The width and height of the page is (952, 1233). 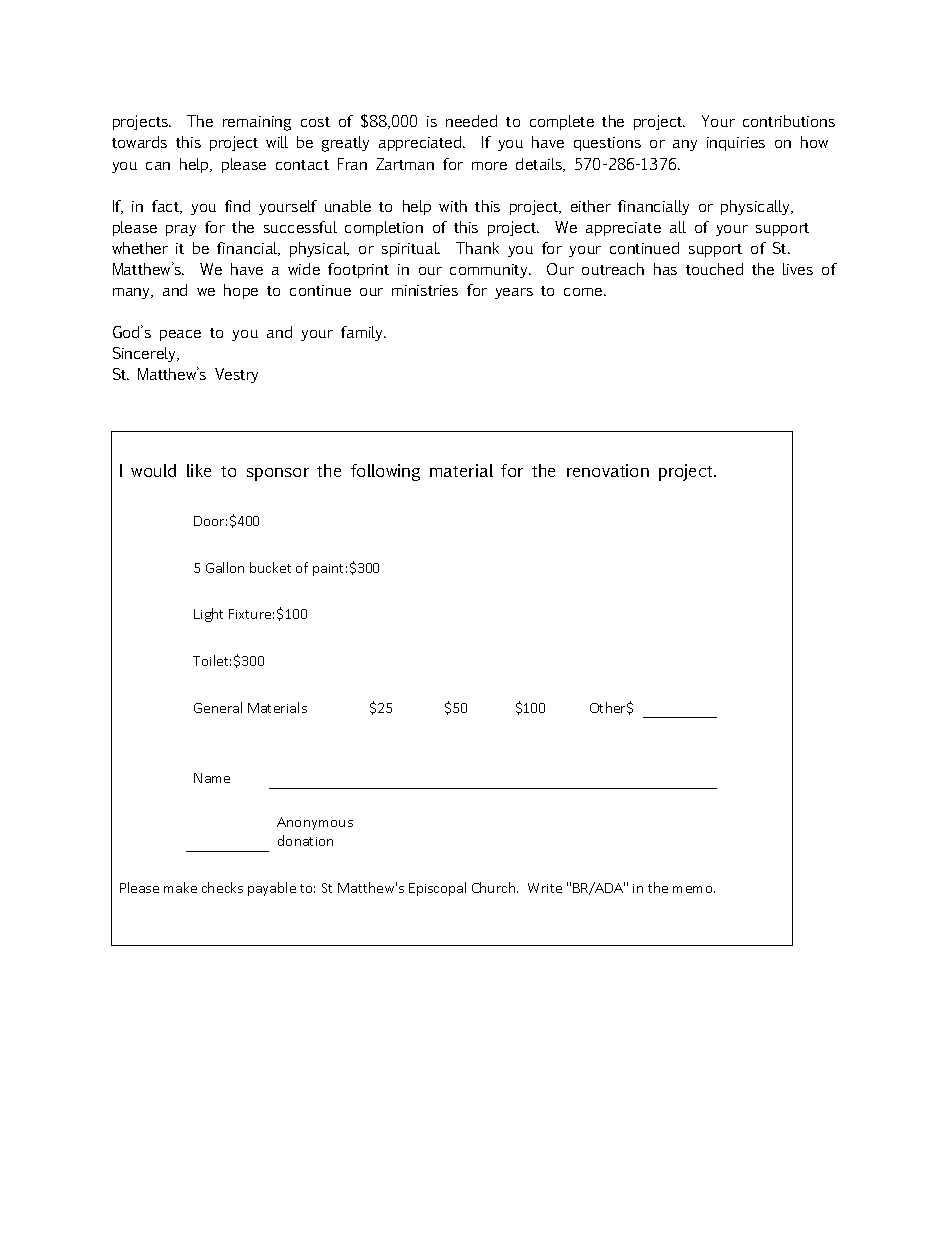 What do you see at coordinates (241, 291) in the page?
I see `hope` at bounding box center [241, 291].
